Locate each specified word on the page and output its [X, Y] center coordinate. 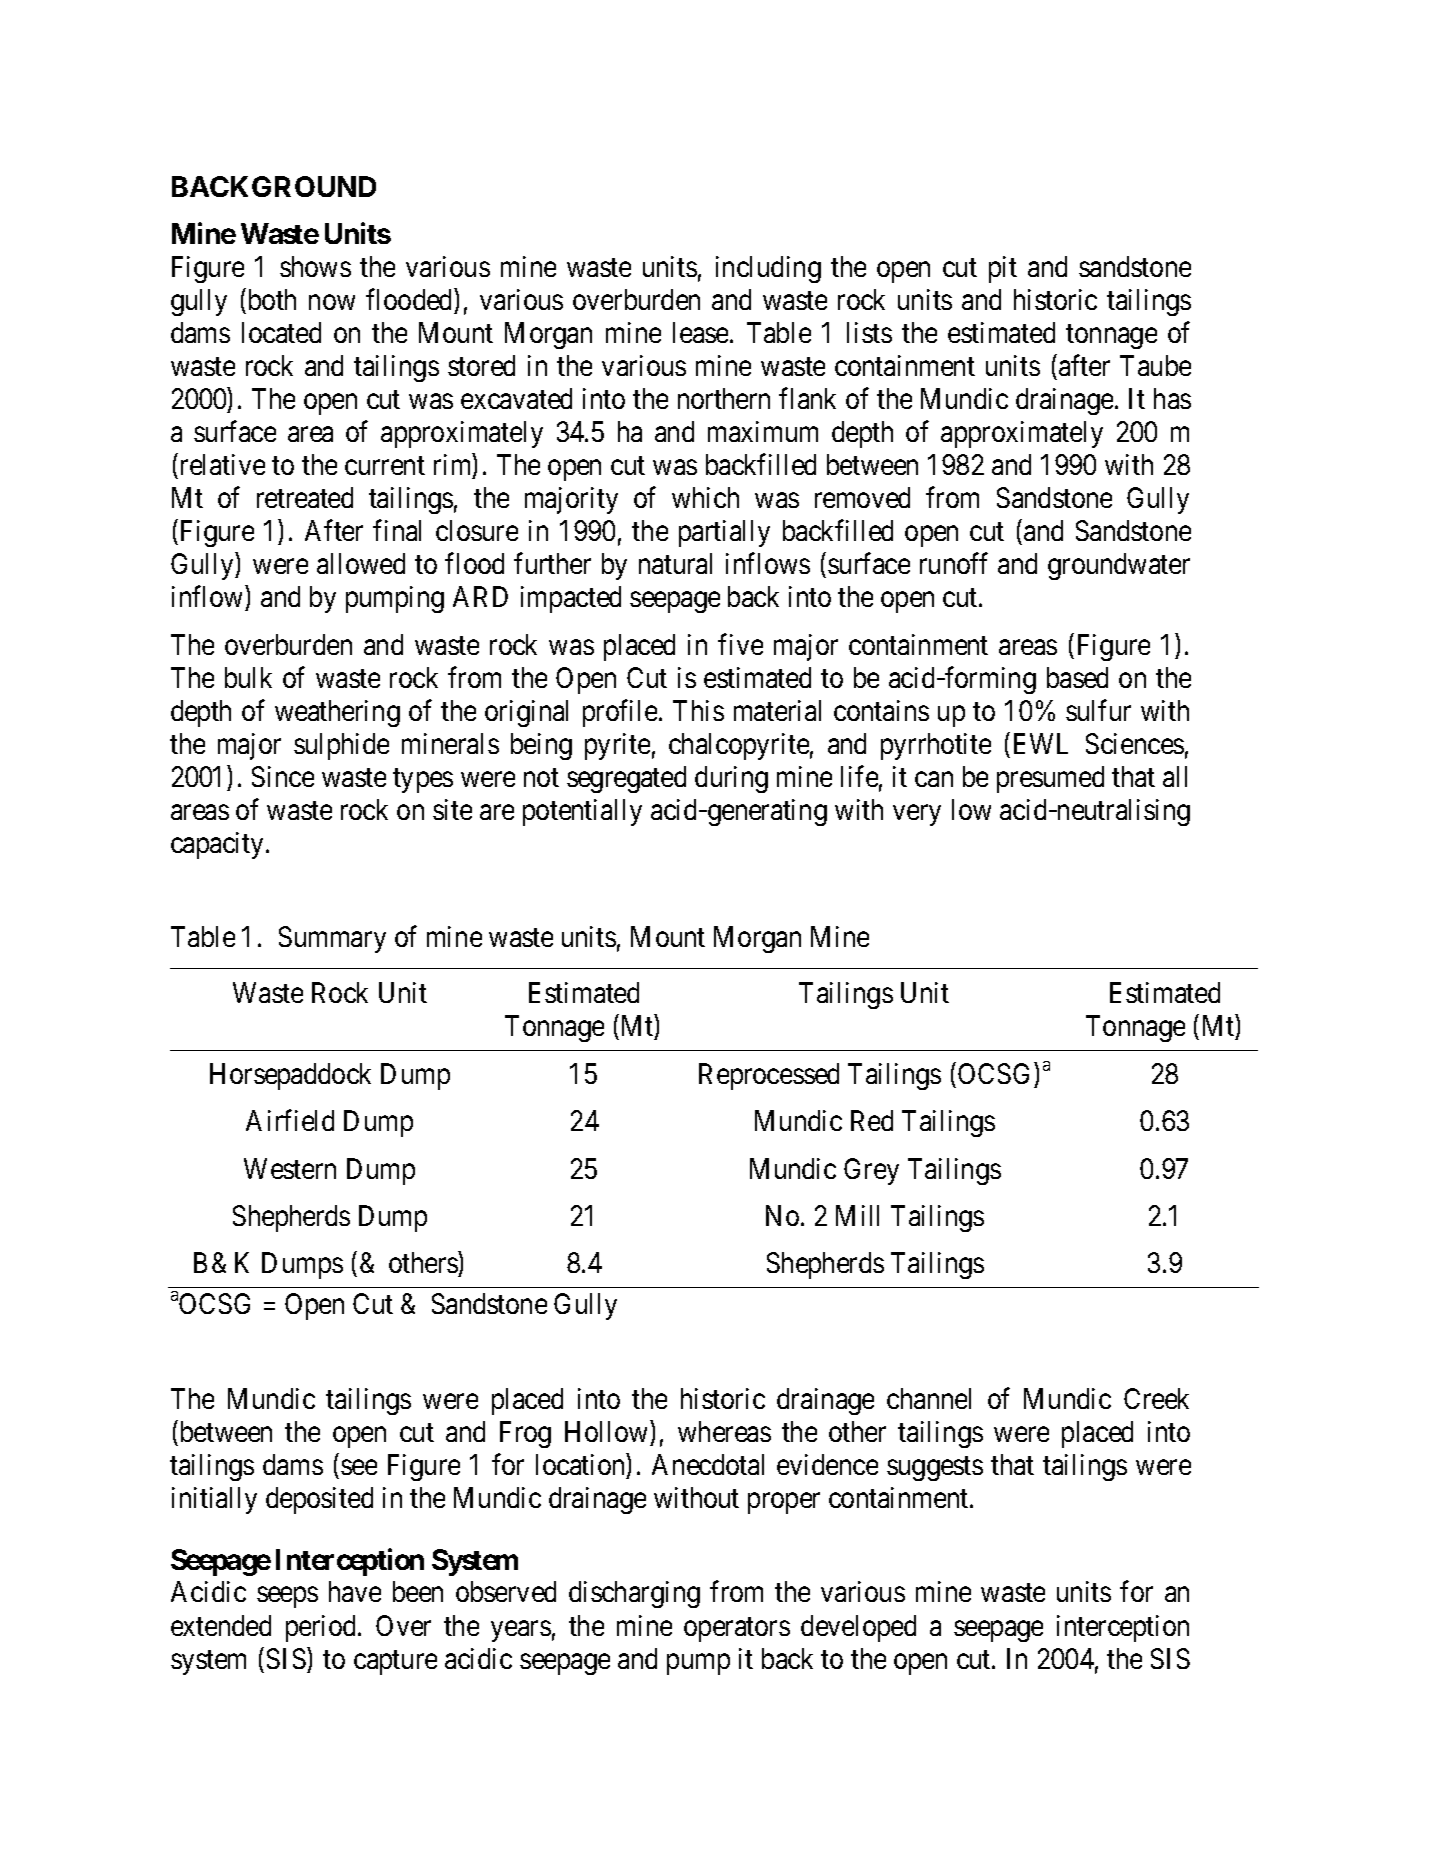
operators [737, 1629]
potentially [582, 812]
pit [1003, 269]
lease [700, 332]
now [332, 302]
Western [290, 1168]
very [917, 815]
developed [858, 1628]
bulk [248, 677]
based [1077, 677]
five [740, 644]
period [322, 1628]
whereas [724, 1431]
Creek [1156, 1398]
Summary [332, 939]
